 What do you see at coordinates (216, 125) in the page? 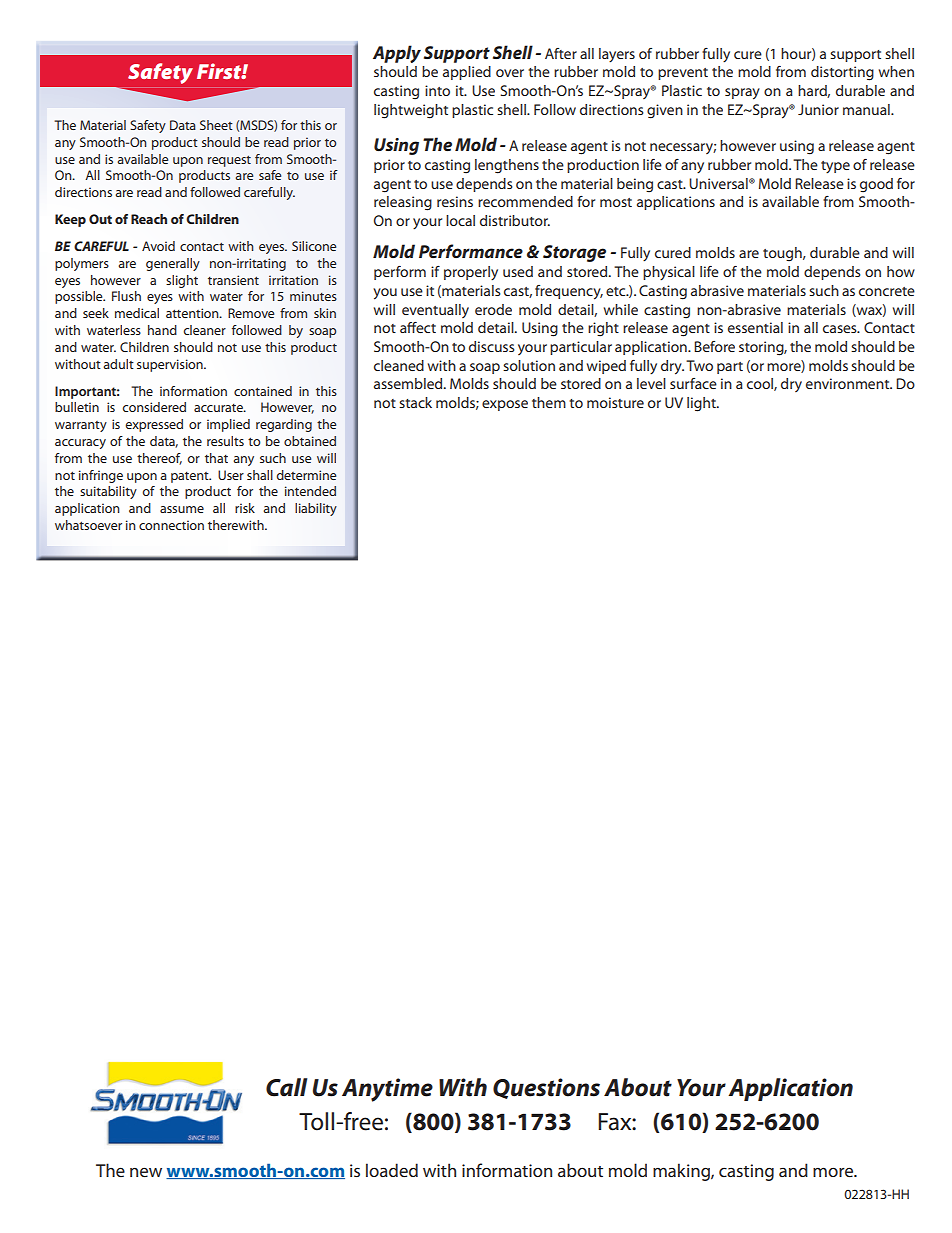
I see `Sheet` at bounding box center [216, 125].
